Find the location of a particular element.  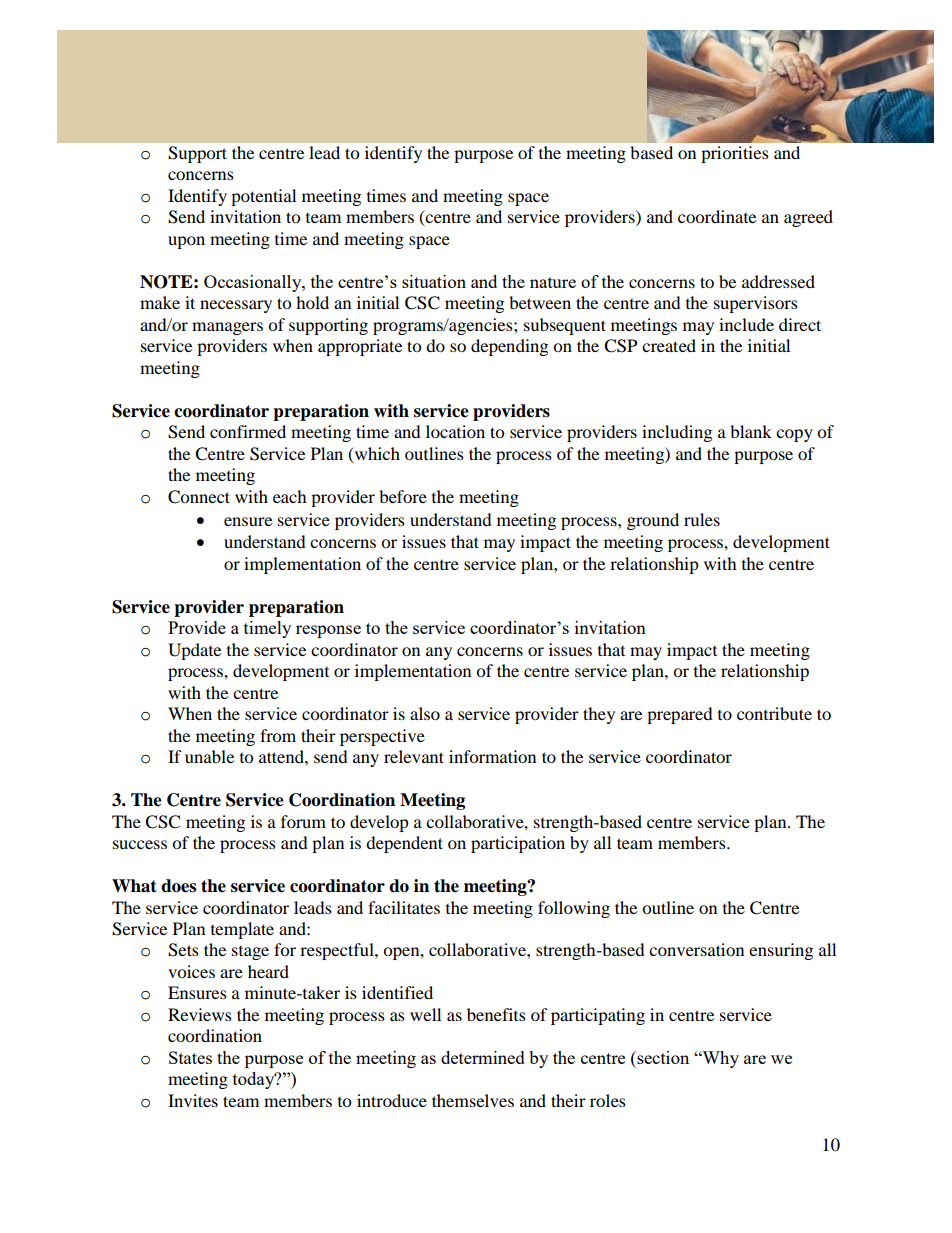

situation is located at coordinates (434, 281).
